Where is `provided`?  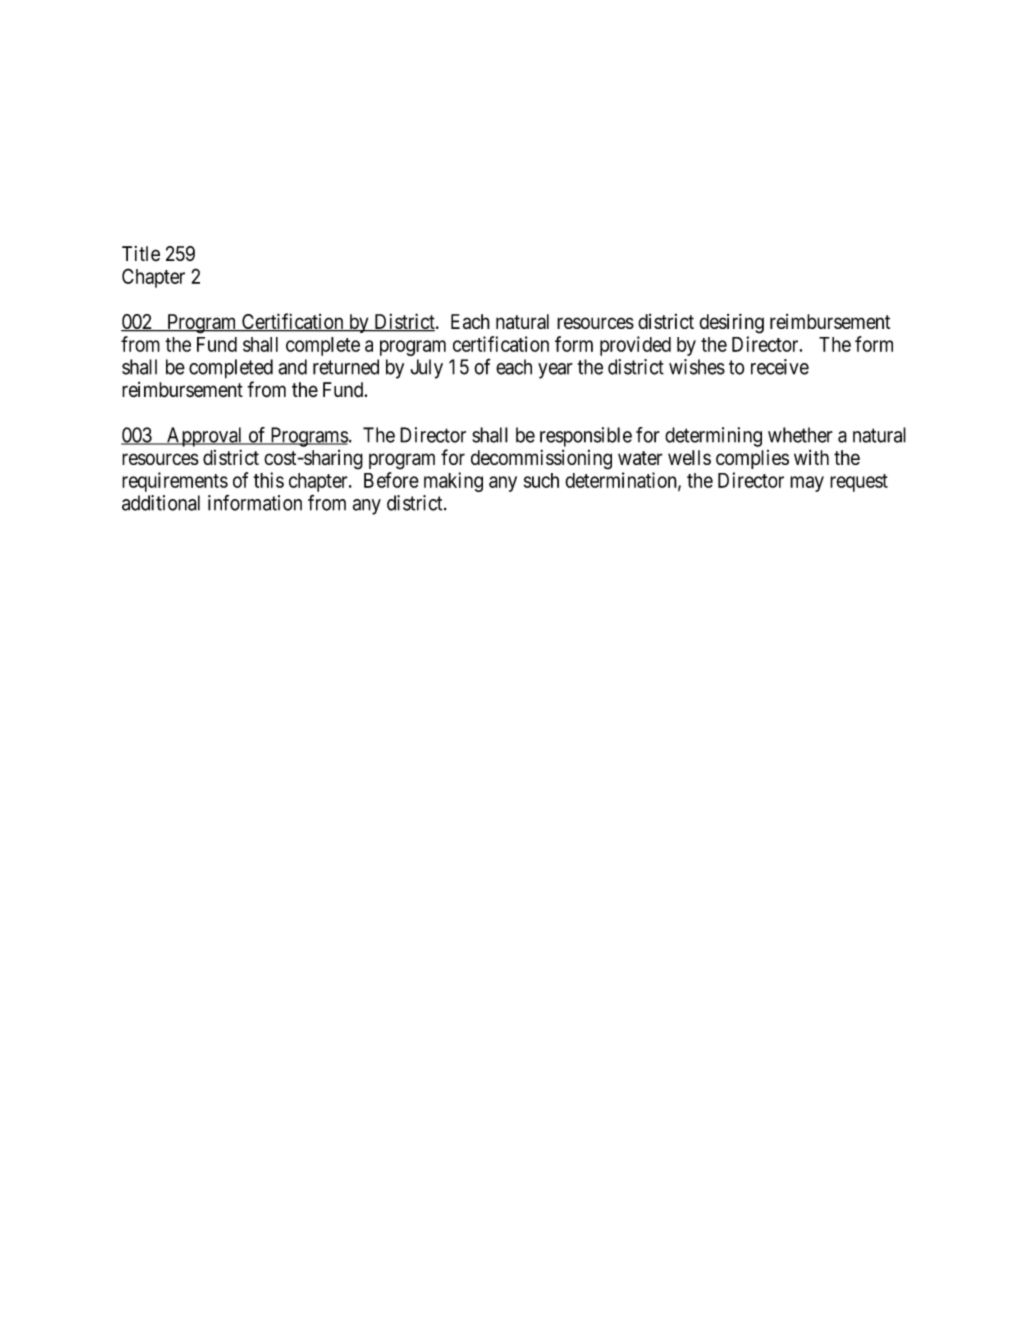 provided is located at coordinates (635, 346).
